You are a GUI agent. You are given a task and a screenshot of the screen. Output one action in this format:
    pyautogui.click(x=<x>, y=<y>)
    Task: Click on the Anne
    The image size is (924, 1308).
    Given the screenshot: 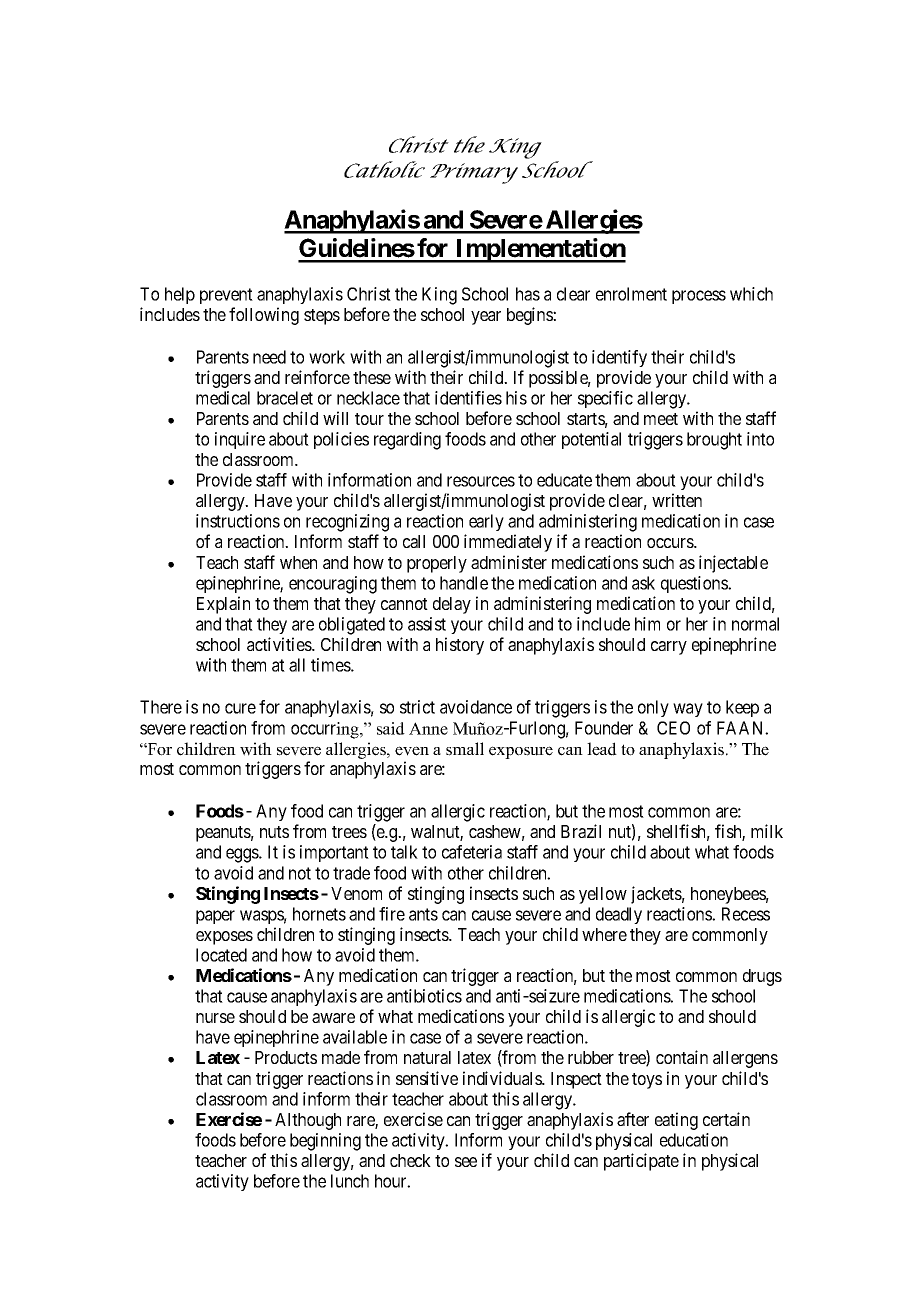 What is the action you would take?
    pyautogui.click(x=428, y=728)
